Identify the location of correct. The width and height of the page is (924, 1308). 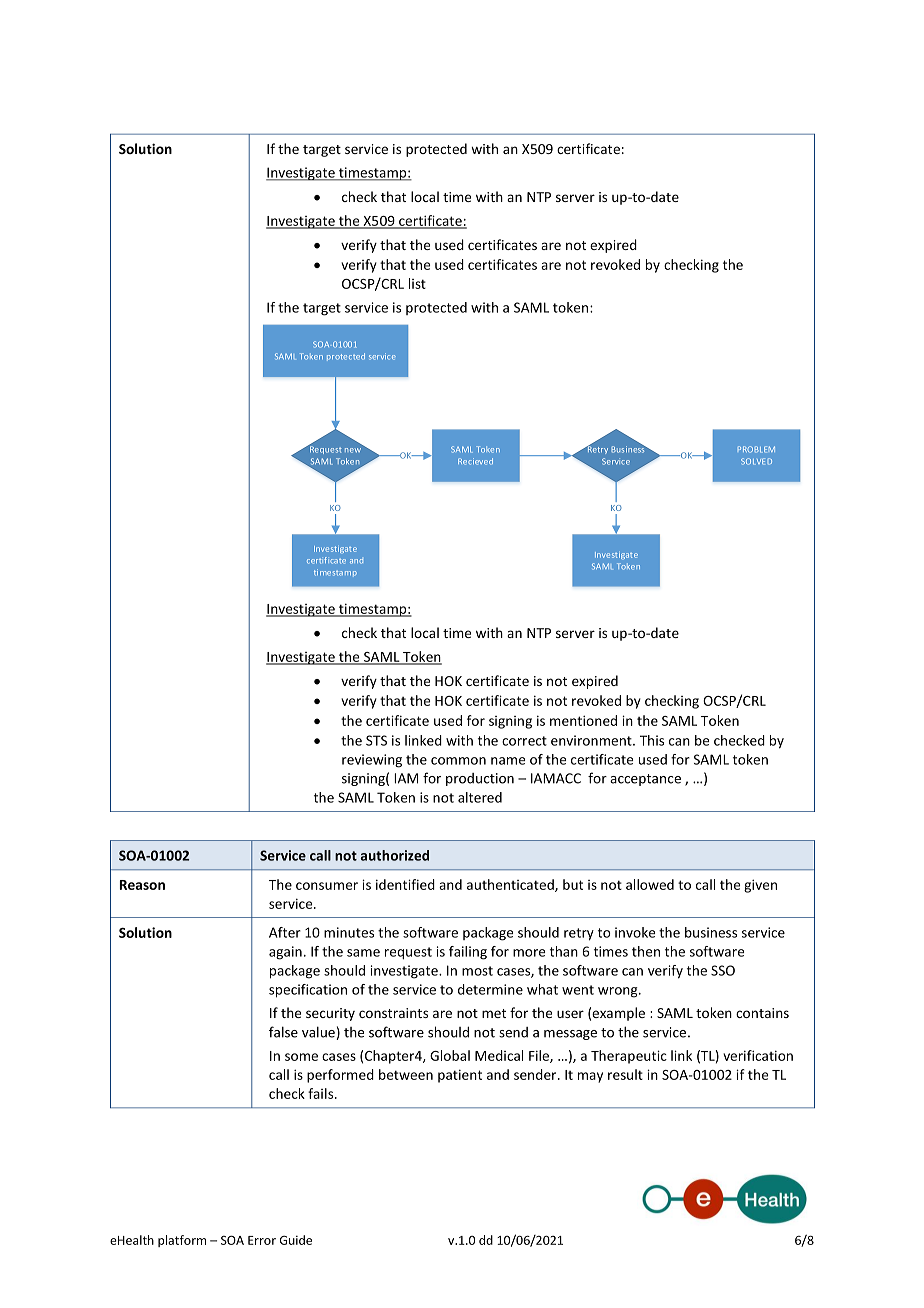
(524, 741).
